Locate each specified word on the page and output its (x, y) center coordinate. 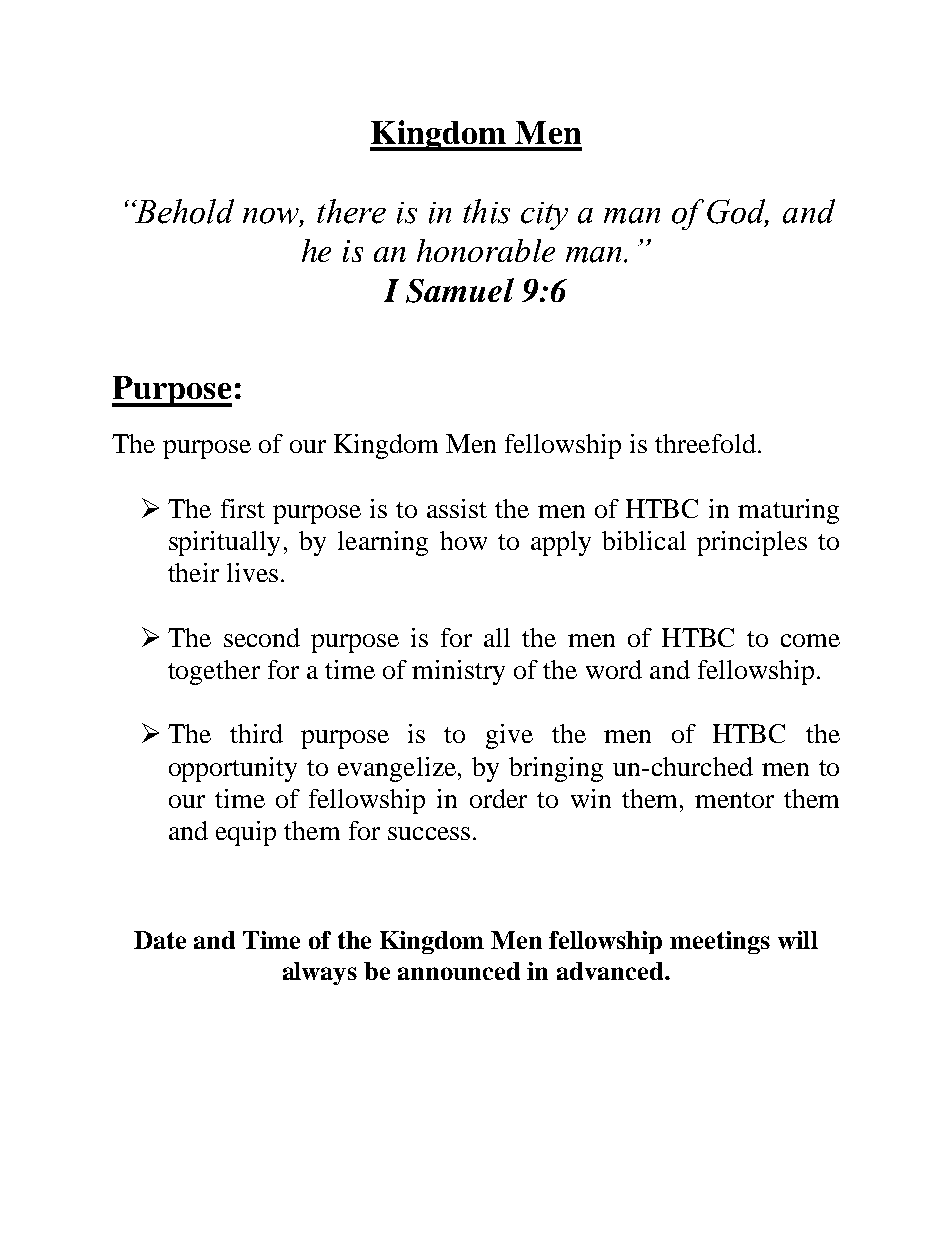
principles (752, 543)
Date (160, 940)
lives (252, 572)
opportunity (233, 769)
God (738, 212)
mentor (734, 800)
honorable (486, 250)
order (498, 798)
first (243, 508)
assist (457, 508)
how (463, 540)
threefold (707, 443)
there (351, 211)
